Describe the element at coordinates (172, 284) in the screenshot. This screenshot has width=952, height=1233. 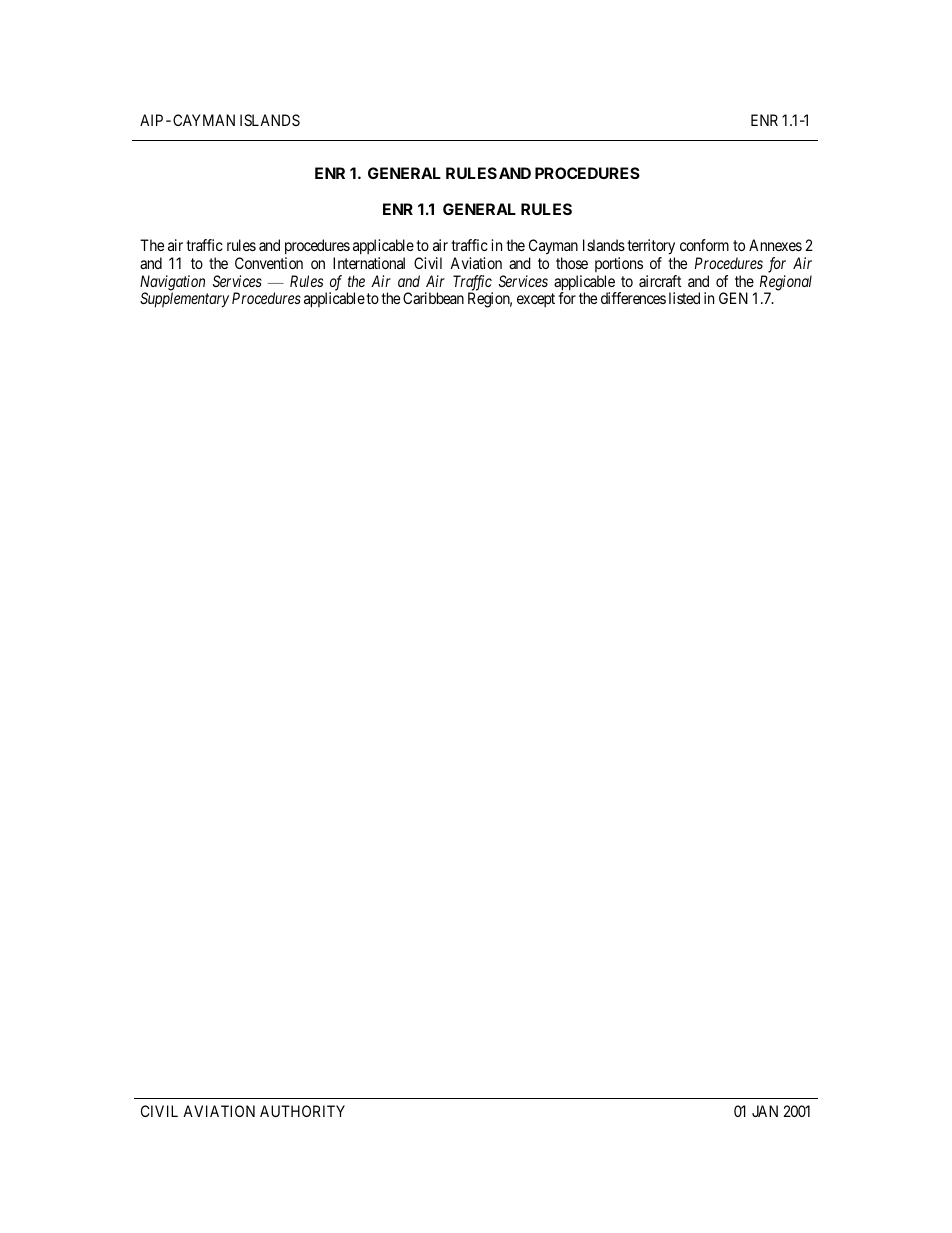
I see `Navigation` at that location.
